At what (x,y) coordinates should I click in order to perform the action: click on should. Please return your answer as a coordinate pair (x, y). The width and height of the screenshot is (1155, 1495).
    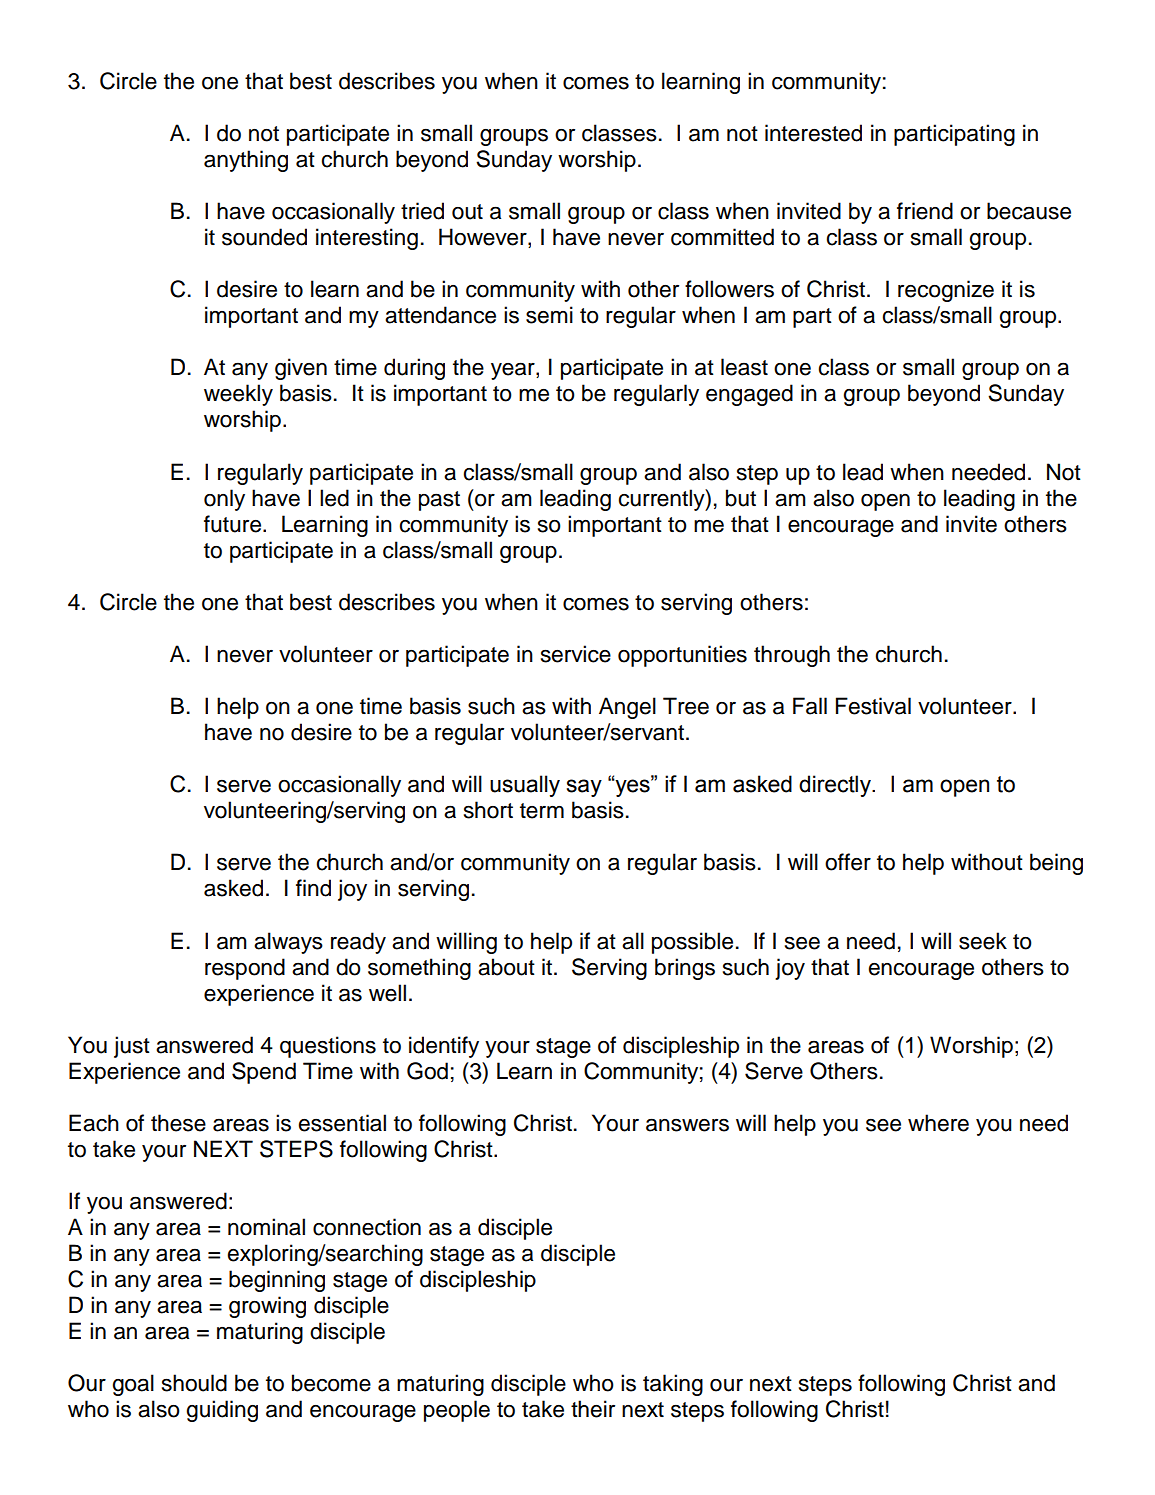
    Looking at the image, I should click on (194, 1383).
